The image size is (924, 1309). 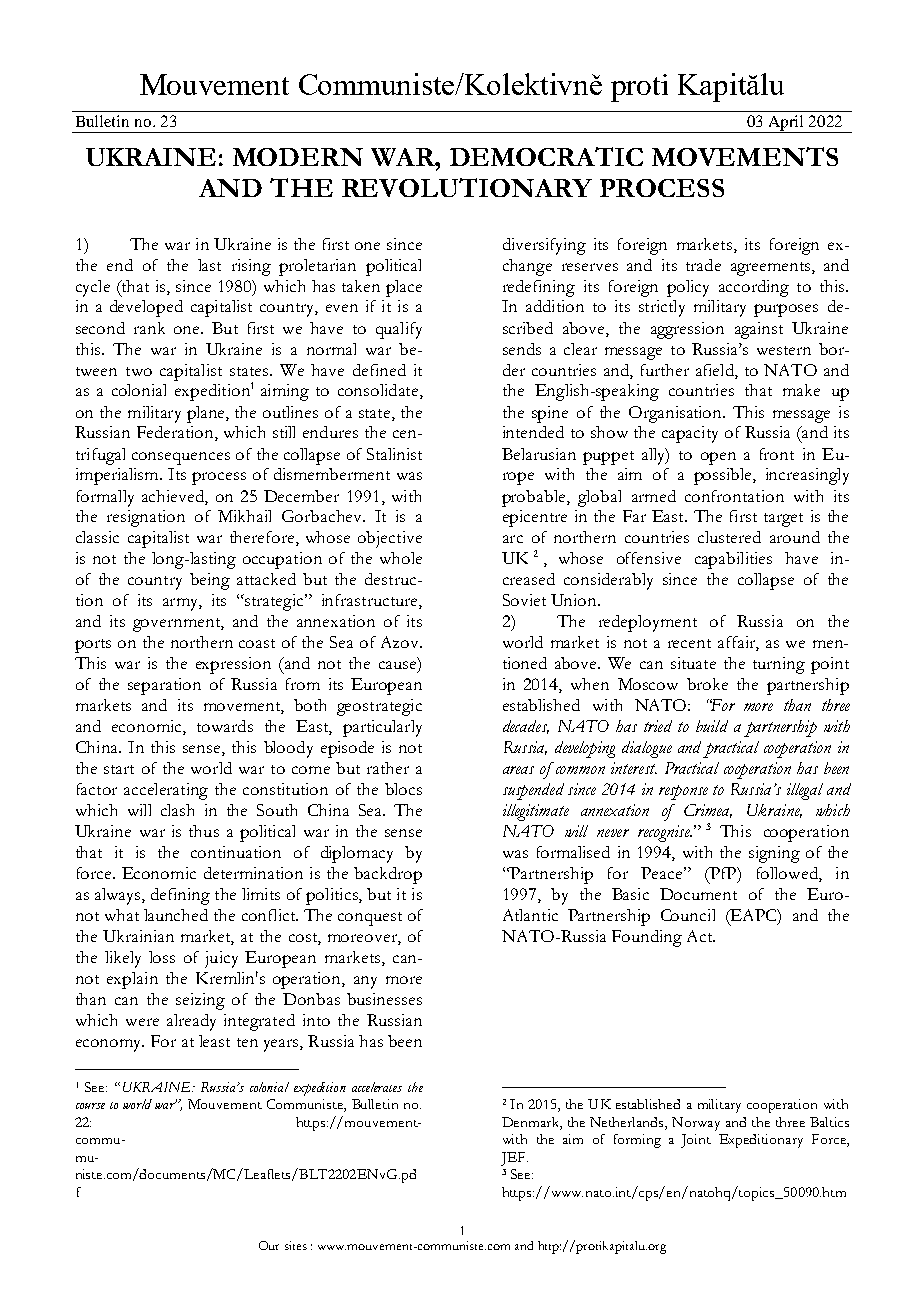 I want to click on broke, so click(x=707, y=684).
